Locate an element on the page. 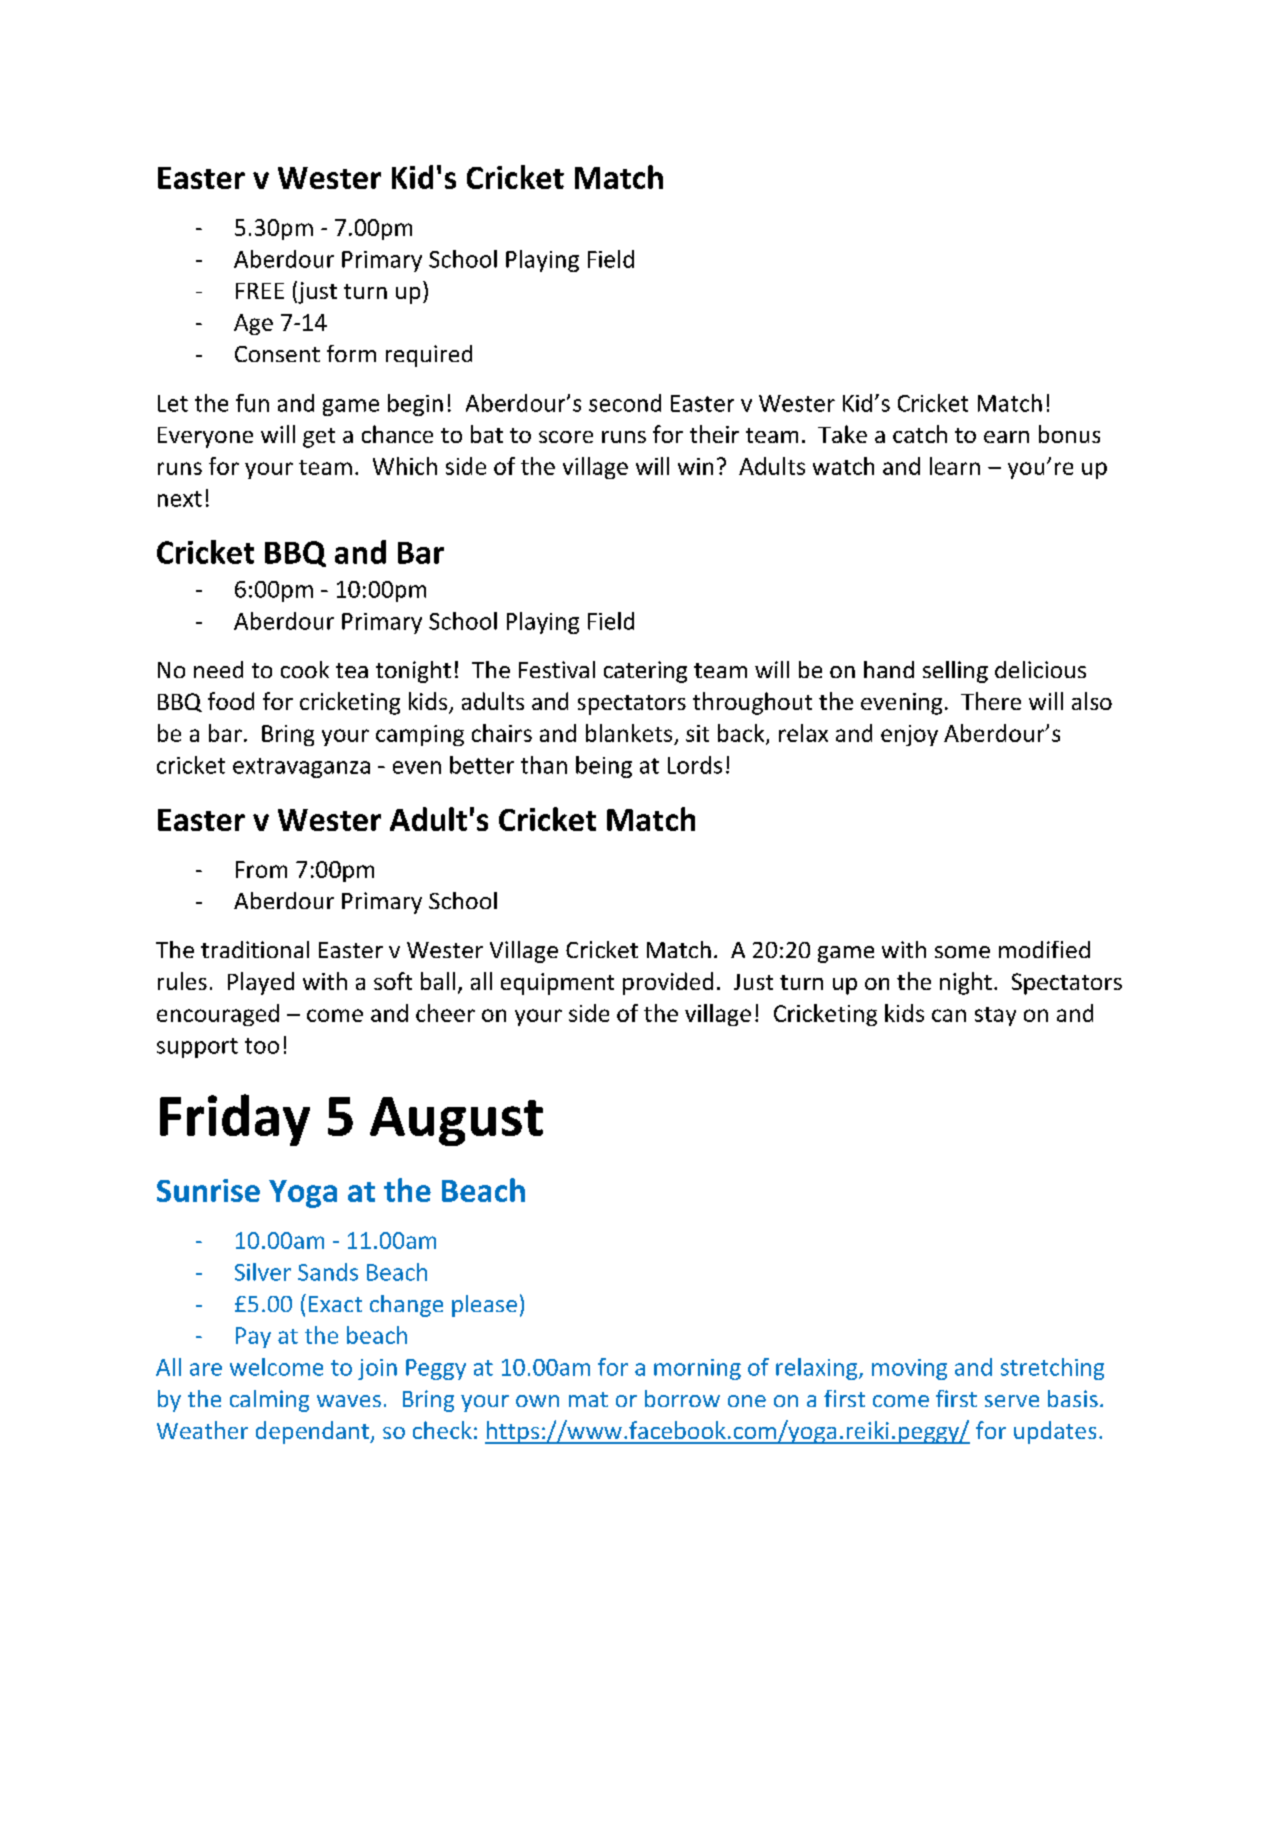  catering is located at coordinates (645, 672).
